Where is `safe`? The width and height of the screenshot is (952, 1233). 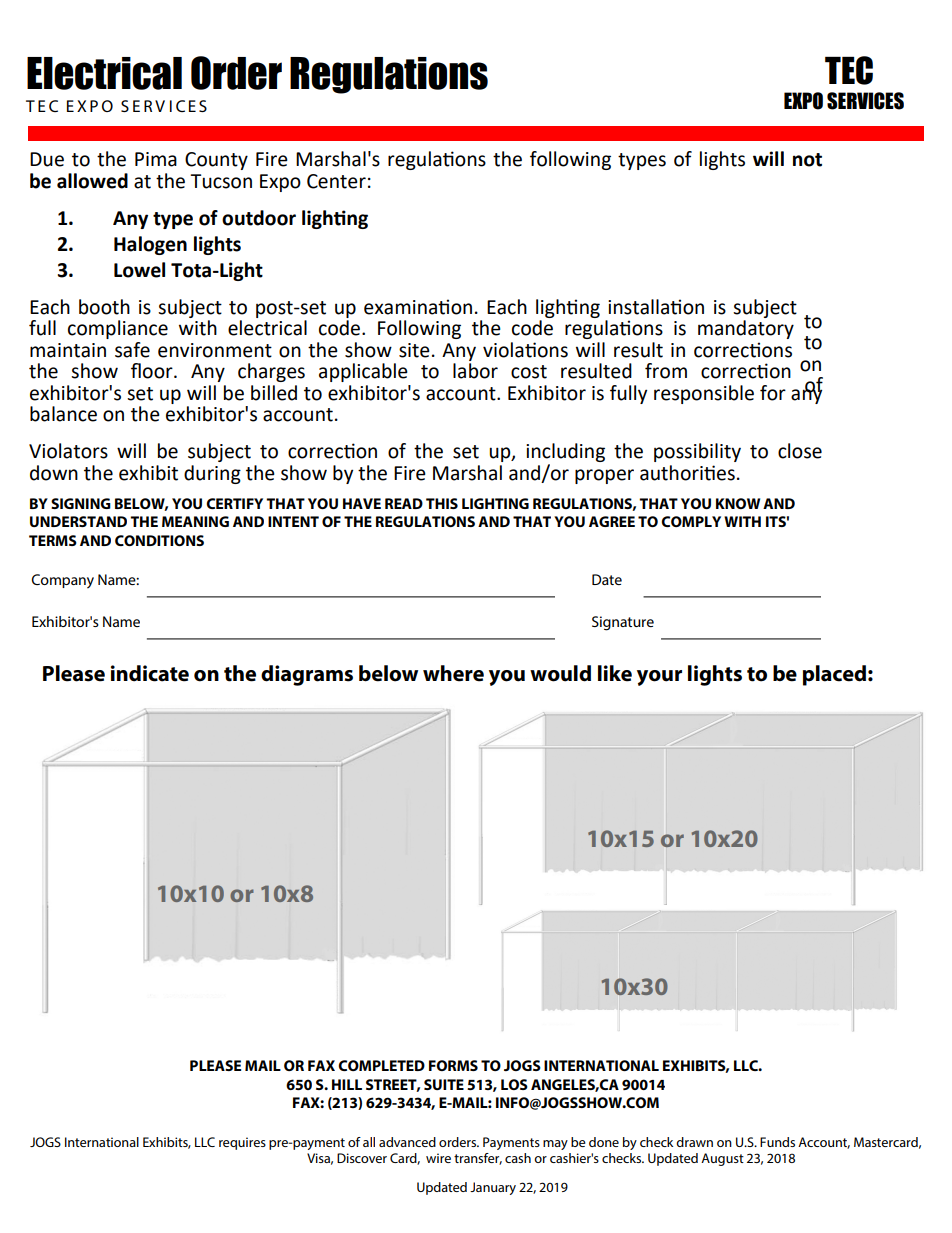 safe is located at coordinates (132, 350).
